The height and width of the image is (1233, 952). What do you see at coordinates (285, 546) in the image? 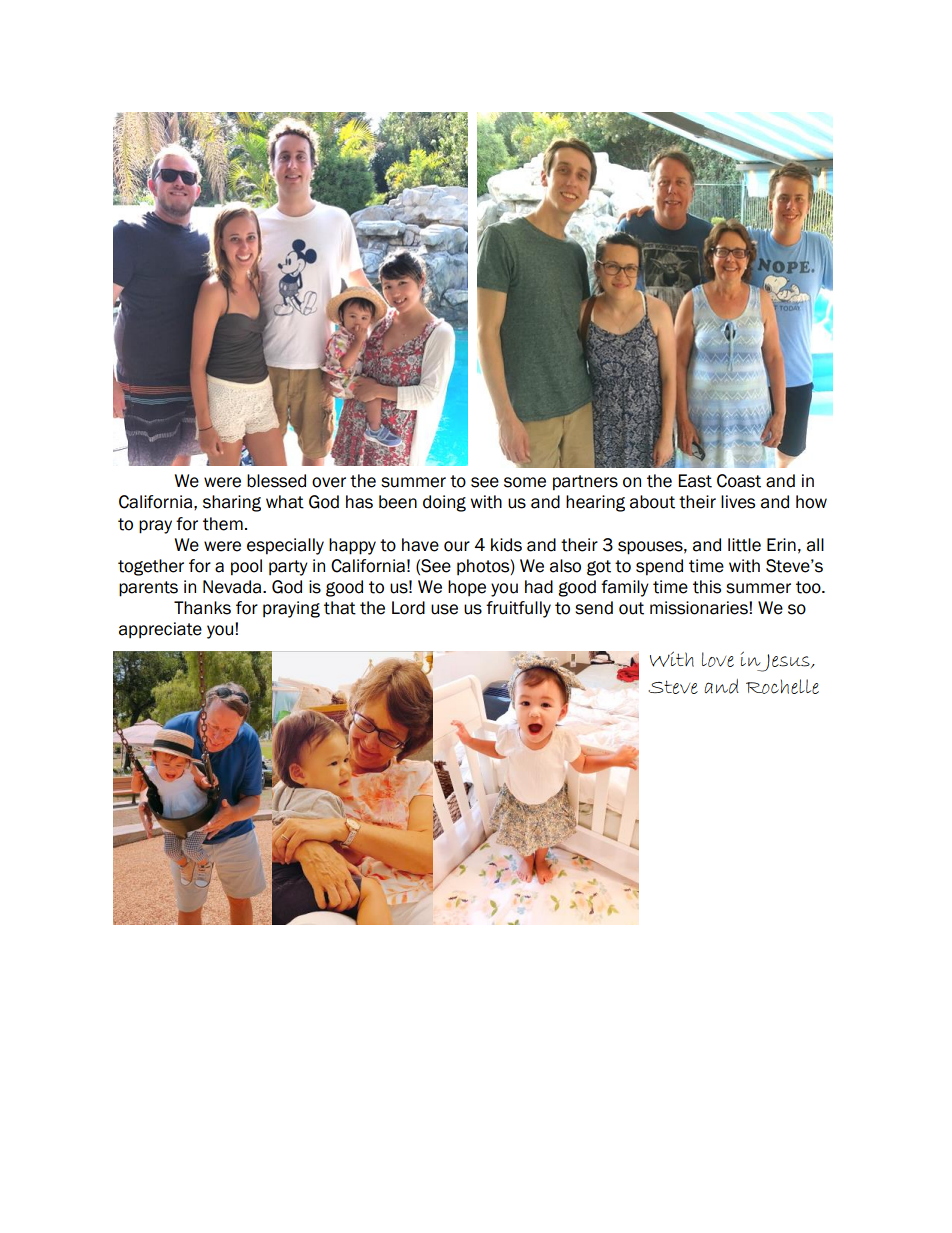
I see `especially` at bounding box center [285, 546].
